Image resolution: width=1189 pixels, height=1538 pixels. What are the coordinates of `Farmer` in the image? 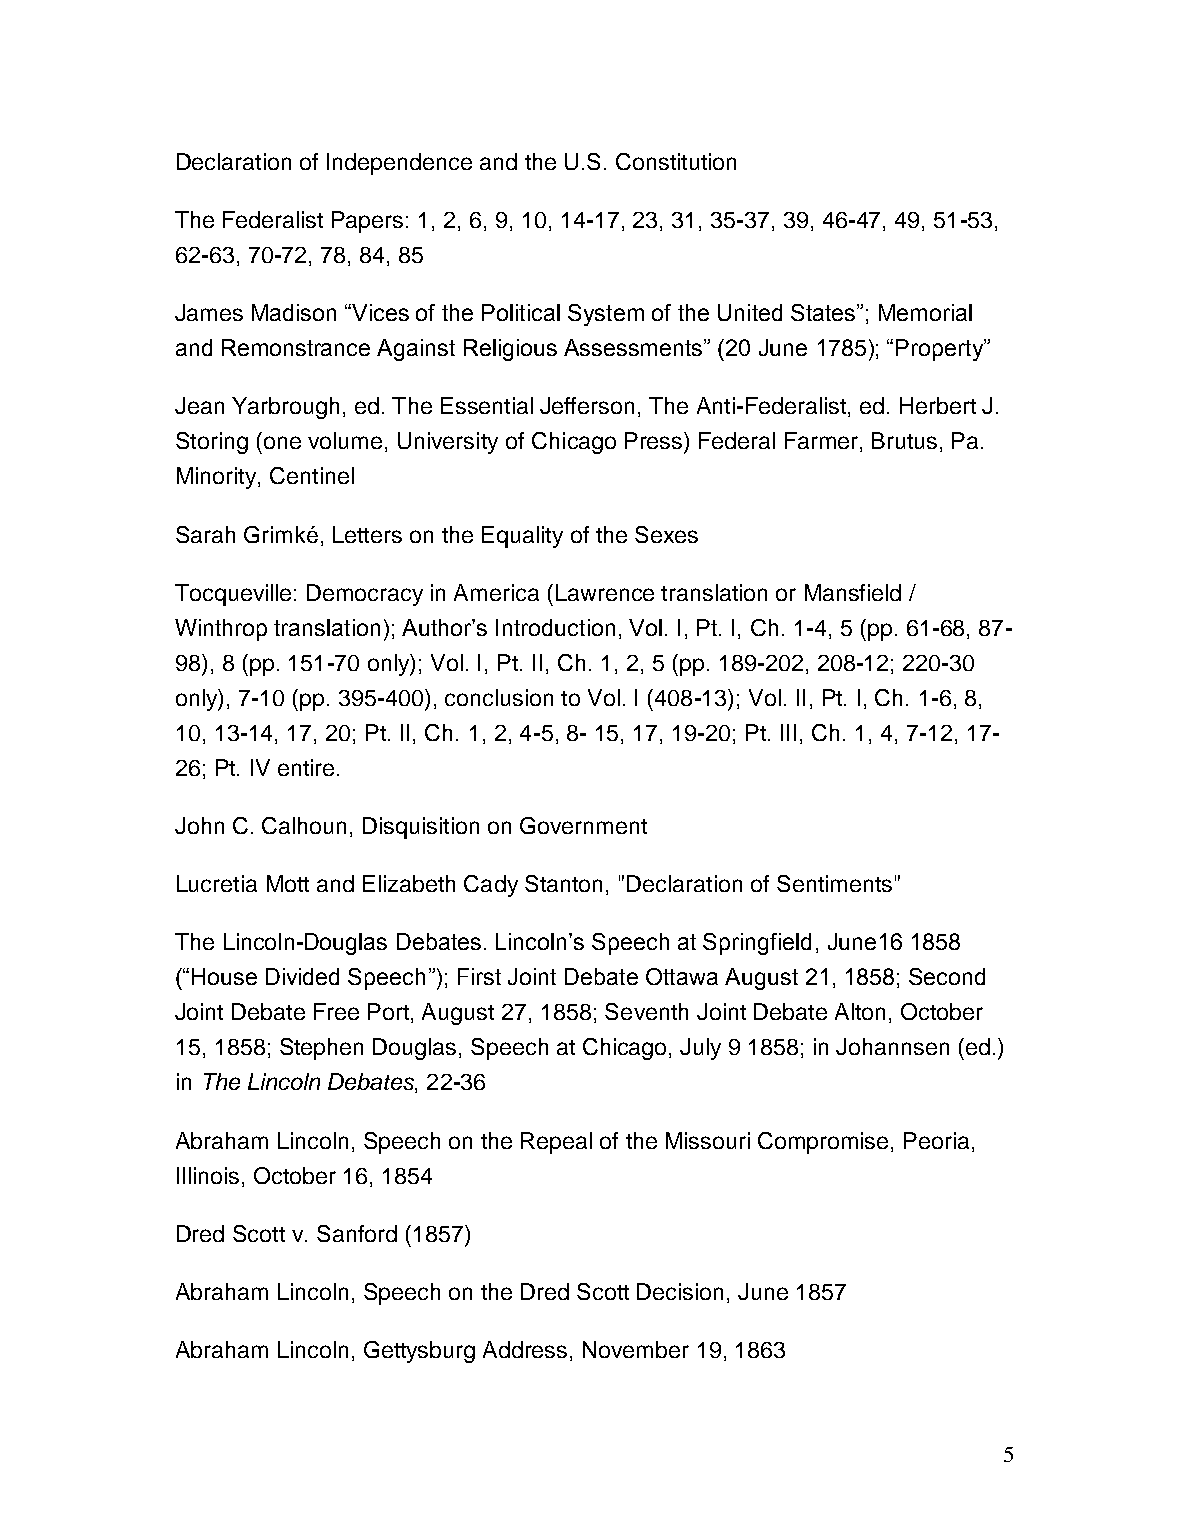 It's located at (821, 440).
